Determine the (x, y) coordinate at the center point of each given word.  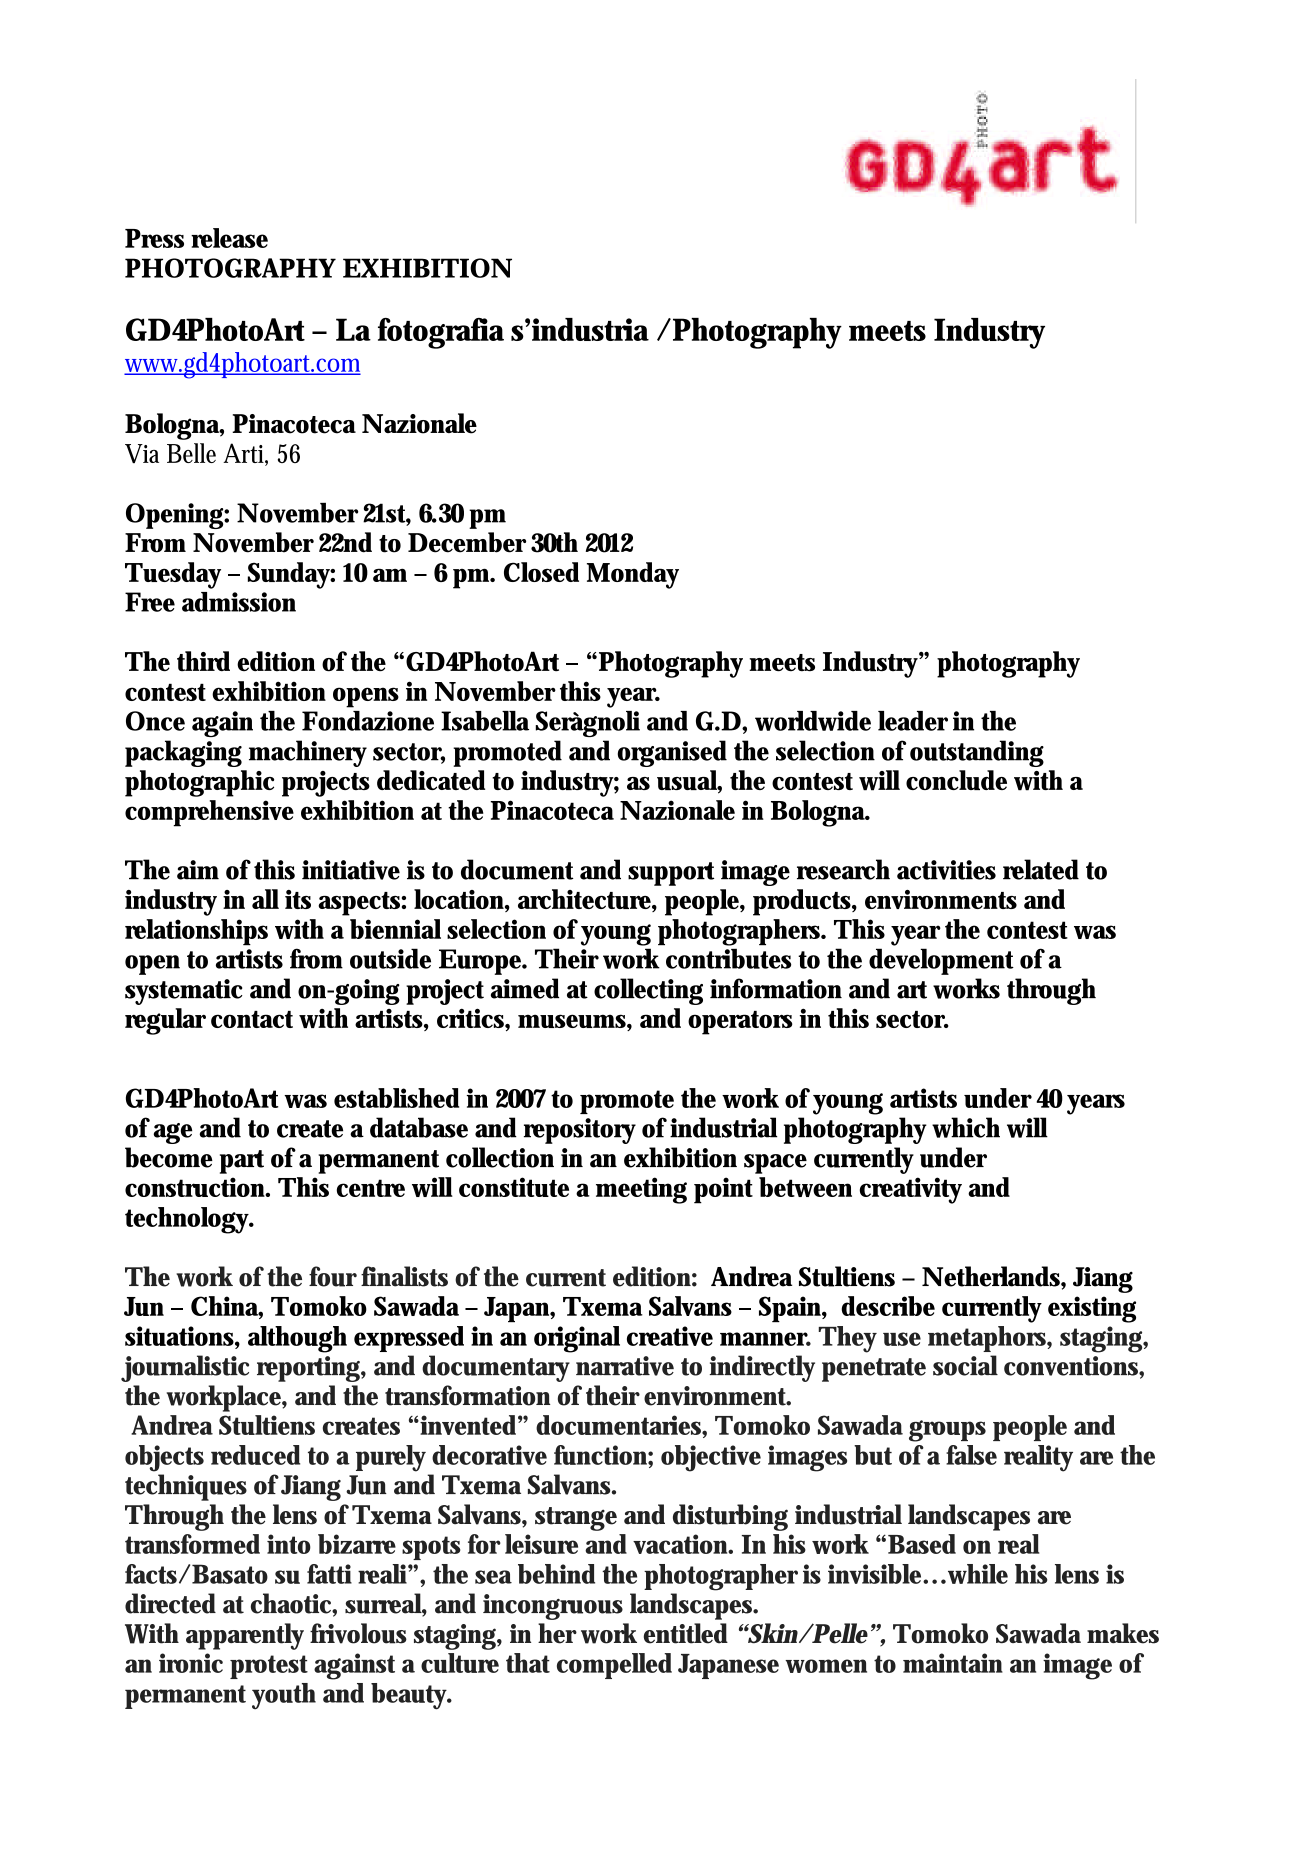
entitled (686, 1633)
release (229, 238)
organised (672, 753)
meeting (641, 1190)
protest (269, 1667)
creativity (911, 1190)
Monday (633, 575)
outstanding (977, 753)
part (242, 1162)
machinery (308, 753)
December (467, 542)
